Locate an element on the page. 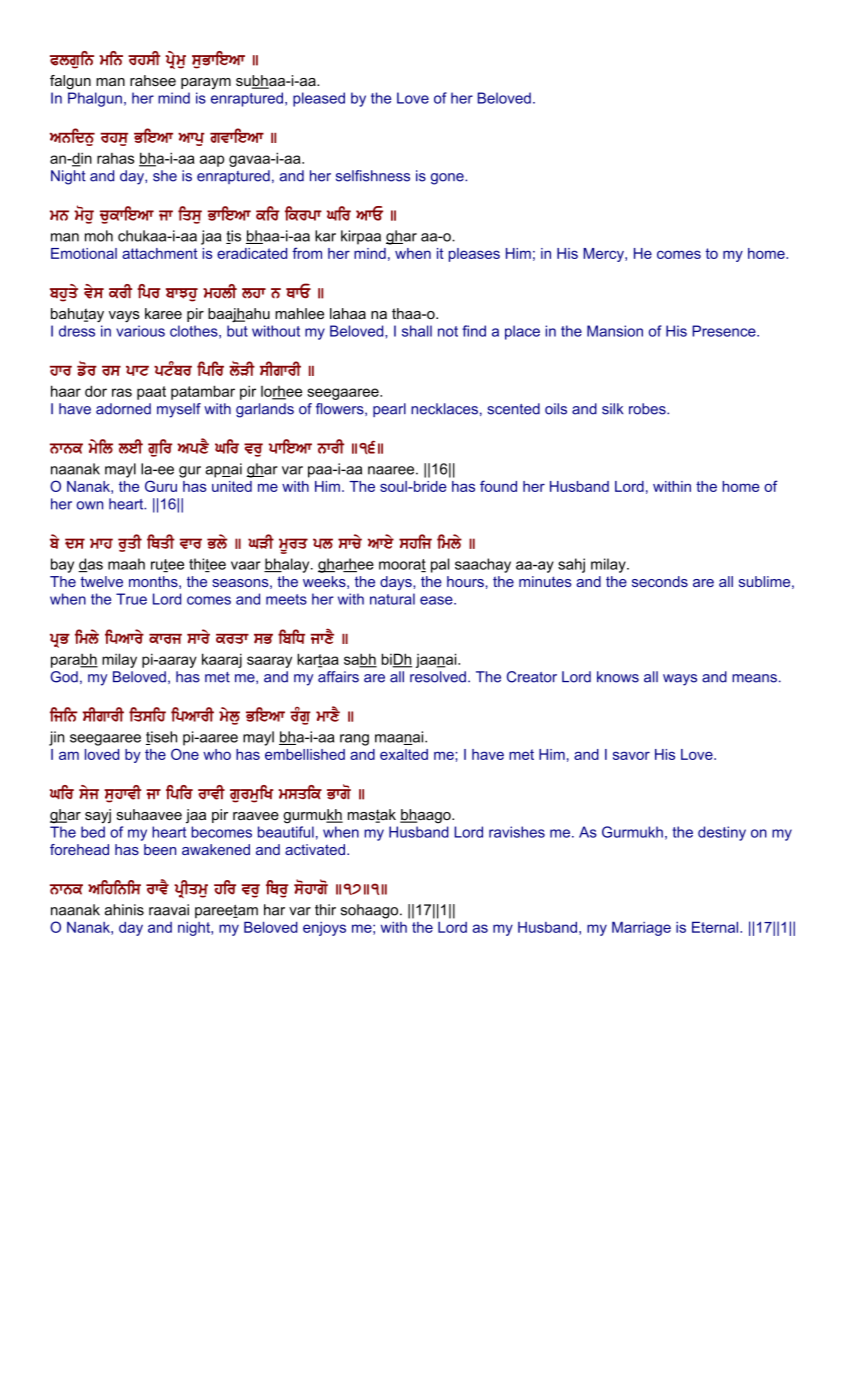 The height and width of the image is (1400, 849). enjoys is located at coordinates (324, 929).
